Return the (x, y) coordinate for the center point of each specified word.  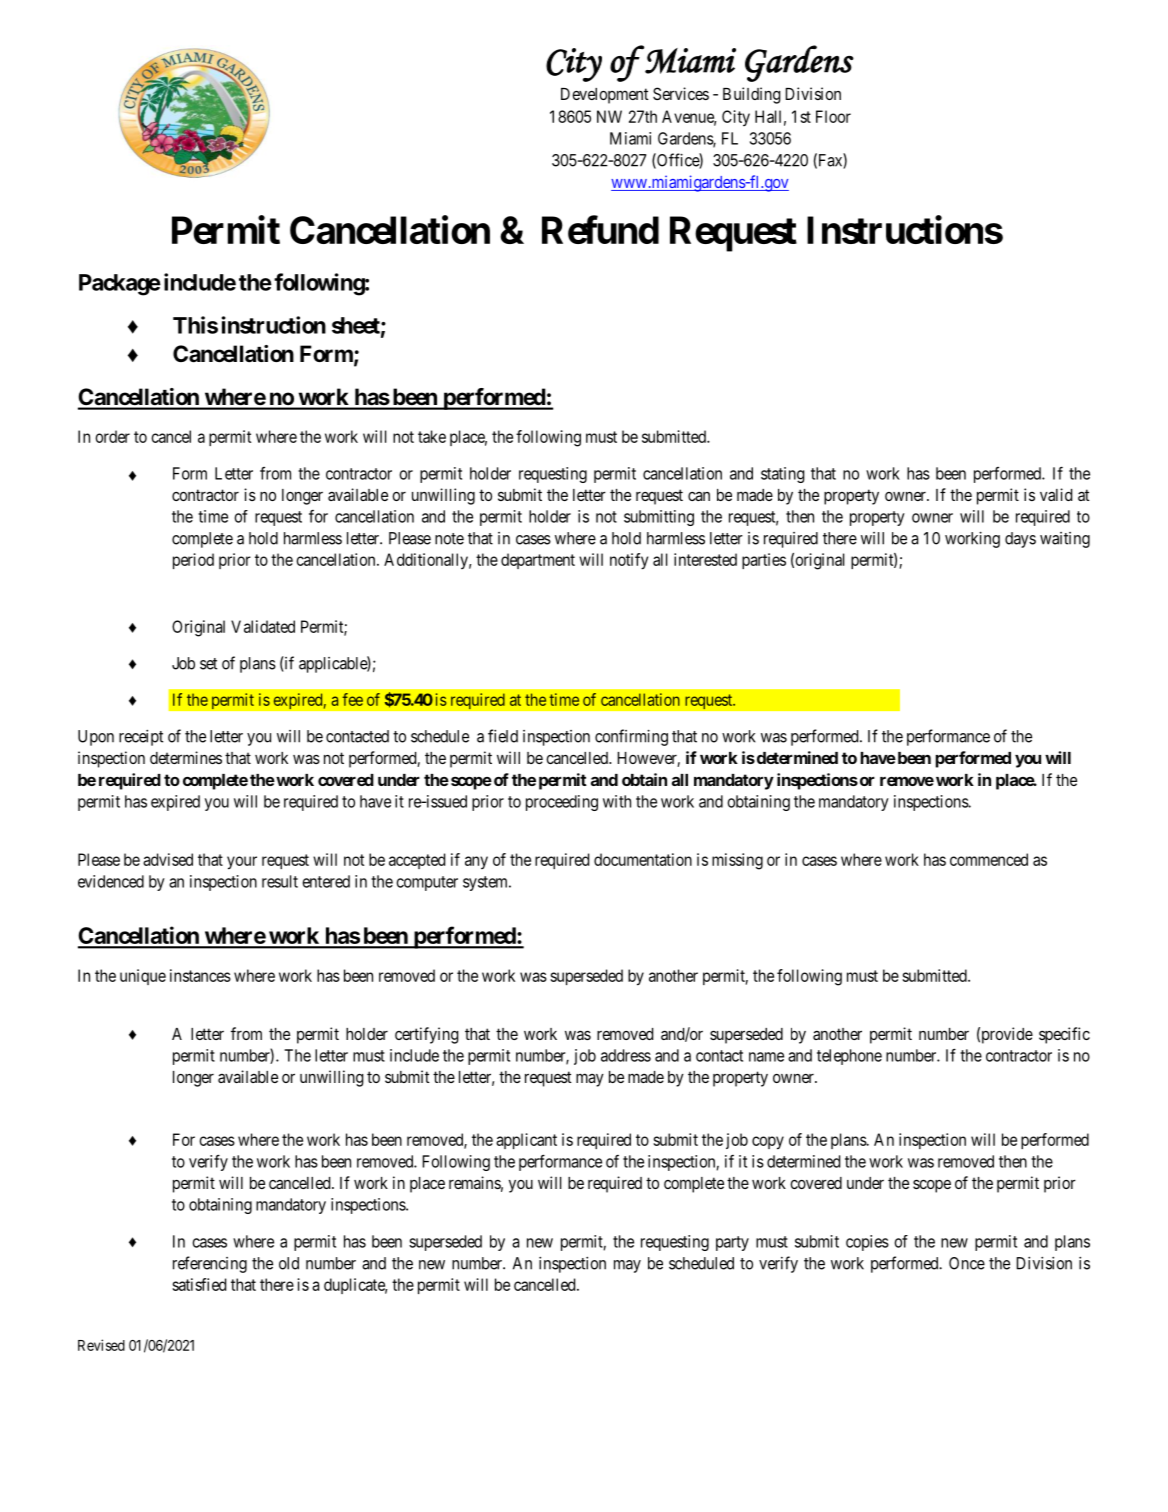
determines (186, 757)
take (432, 436)
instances (200, 975)
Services (681, 93)
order (112, 436)
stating (783, 475)
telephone (849, 1057)
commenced (989, 859)
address (626, 1055)
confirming (631, 737)
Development (605, 96)
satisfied (199, 1284)
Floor (833, 116)
